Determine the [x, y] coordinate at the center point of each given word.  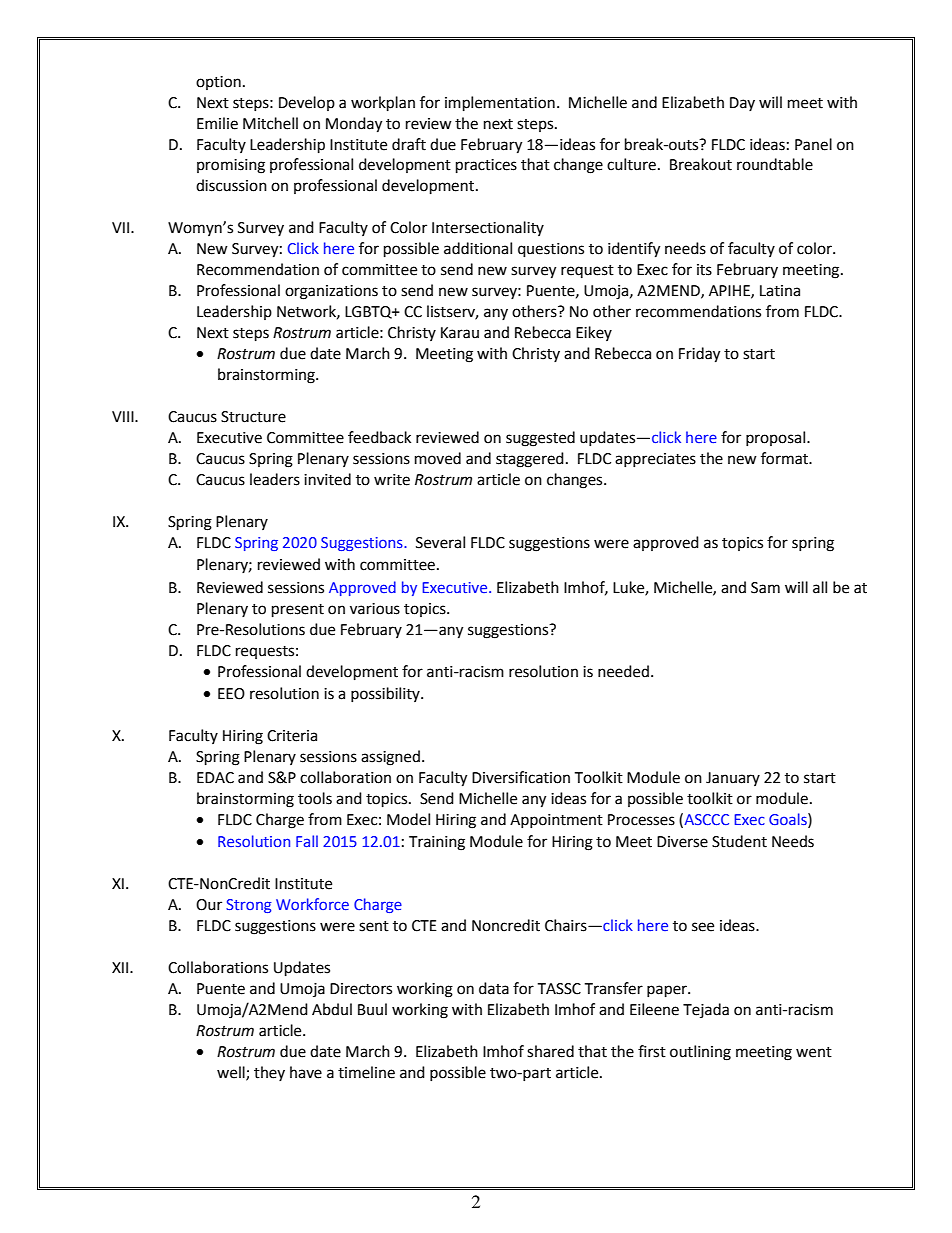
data [494, 988]
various [375, 609]
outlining [700, 1053]
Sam [765, 588]
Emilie [217, 123]
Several [440, 542]
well [232, 1073]
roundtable [775, 164]
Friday [699, 355]
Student [739, 841]
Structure [253, 417]
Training [437, 843]
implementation [500, 104]
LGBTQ [369, 312]
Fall [307, 841]
